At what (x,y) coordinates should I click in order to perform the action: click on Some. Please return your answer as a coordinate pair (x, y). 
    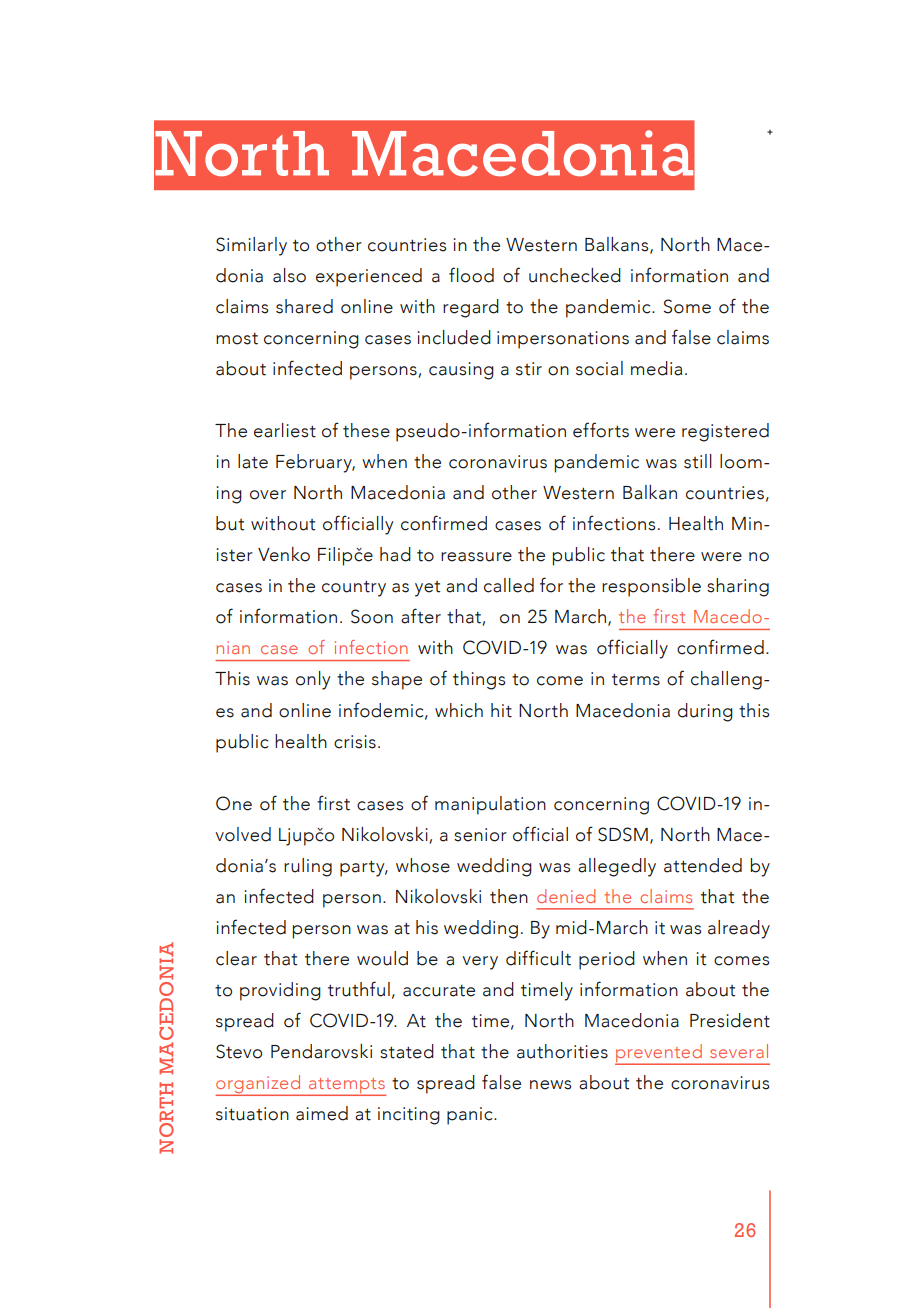
    Looking at the image, I should click on (687, 306).
